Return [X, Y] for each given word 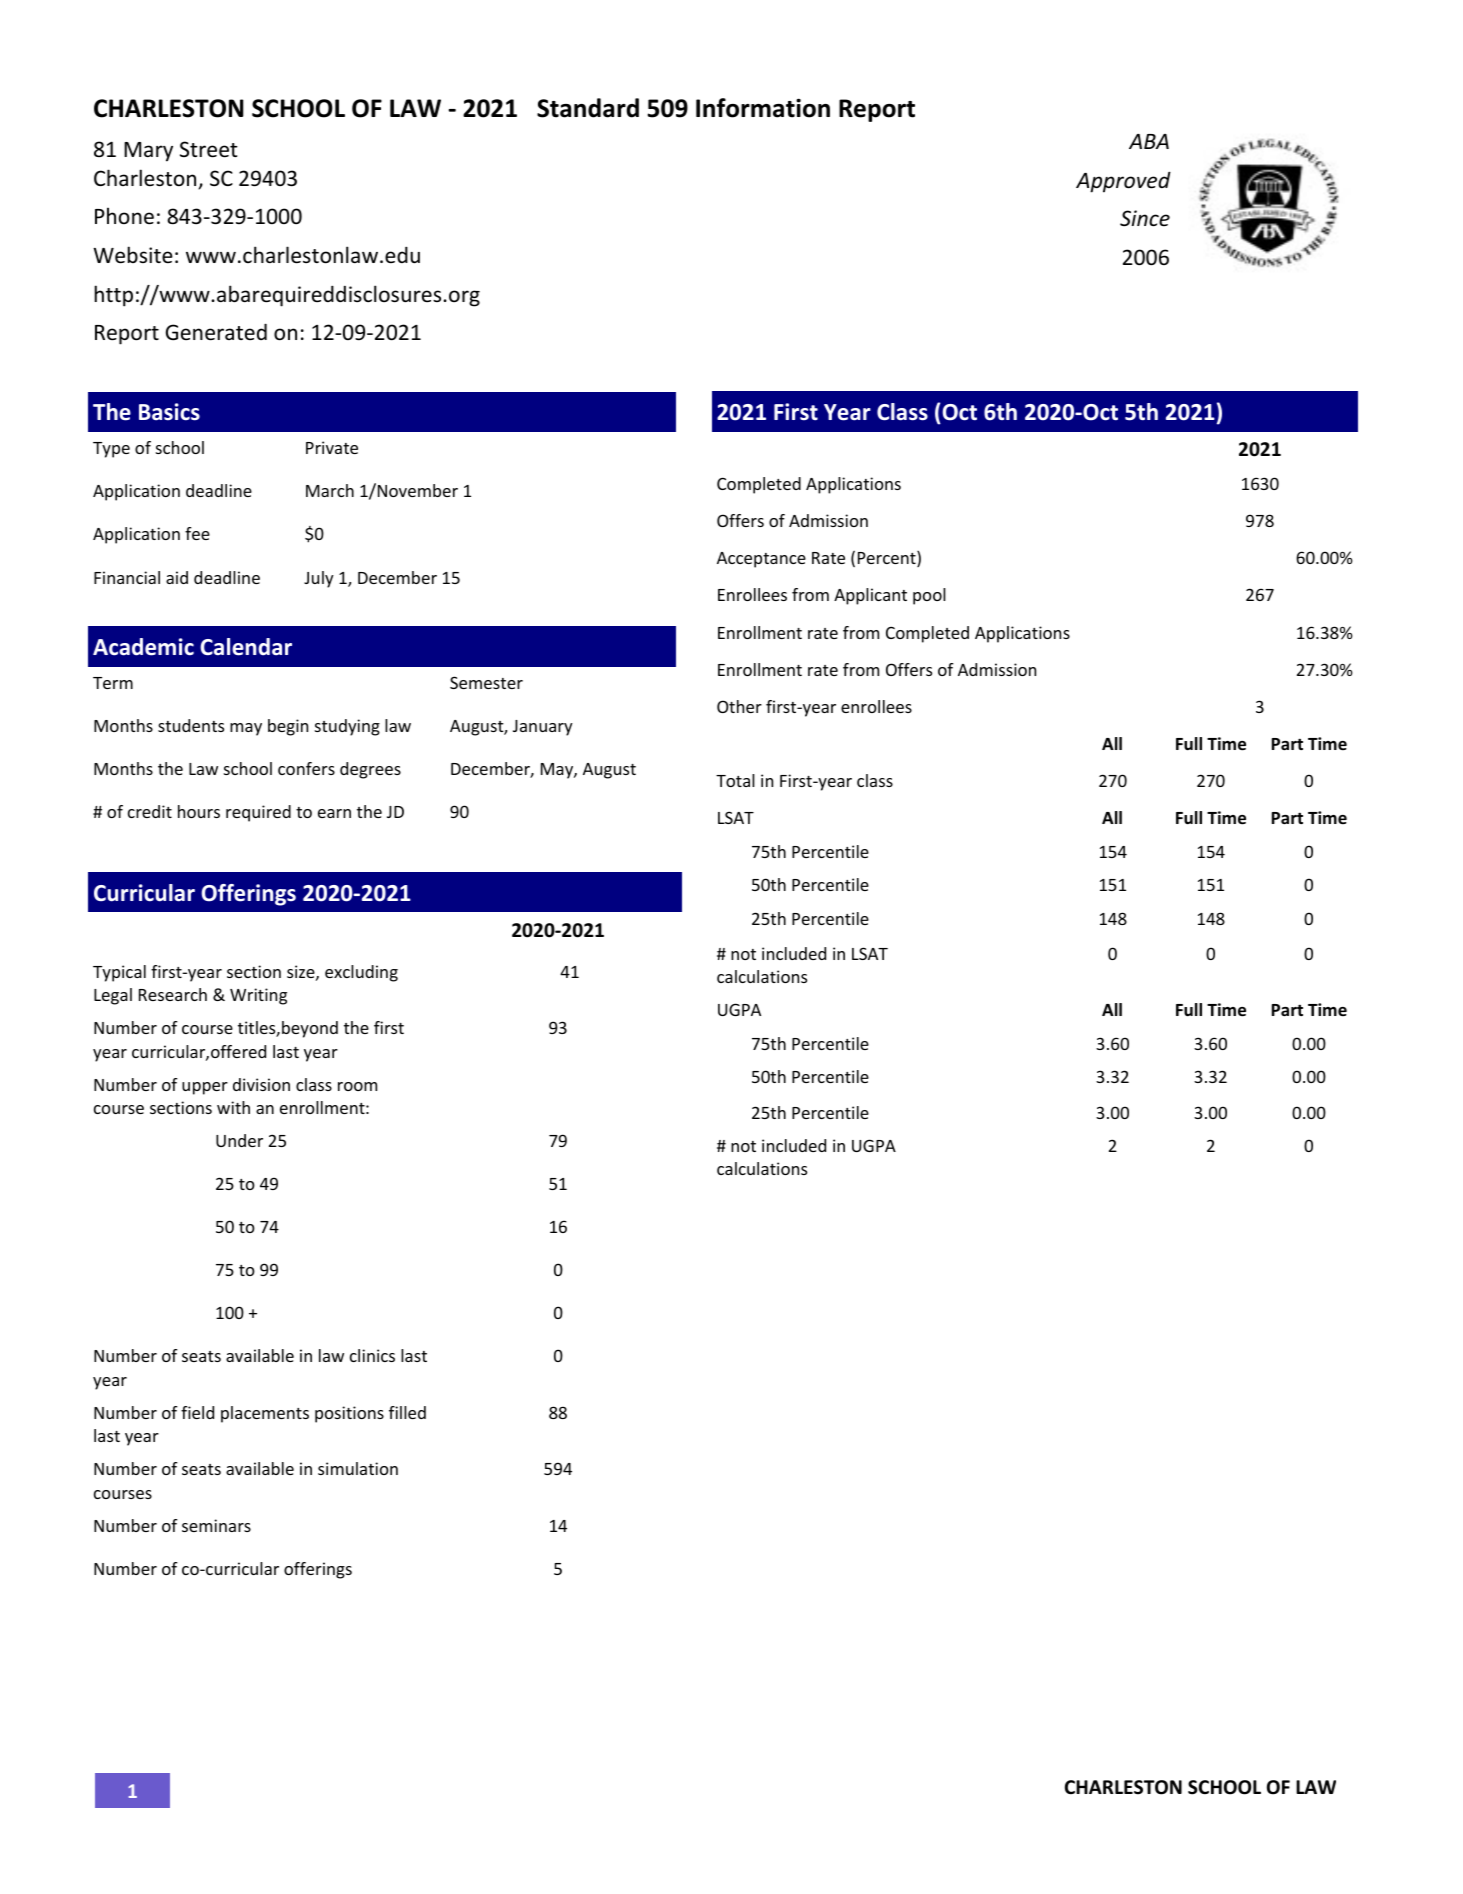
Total [735, 780]
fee [197, 533]
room [357, 1086]
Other [739, 706]
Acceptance [761, 560]
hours [199, 811]
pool [929, 596]
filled [407, 1412]
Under [239, 1140]
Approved [1123, 182]
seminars [216, 1525]
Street [209, 149]
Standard [588, 108]
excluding [361, 973]
